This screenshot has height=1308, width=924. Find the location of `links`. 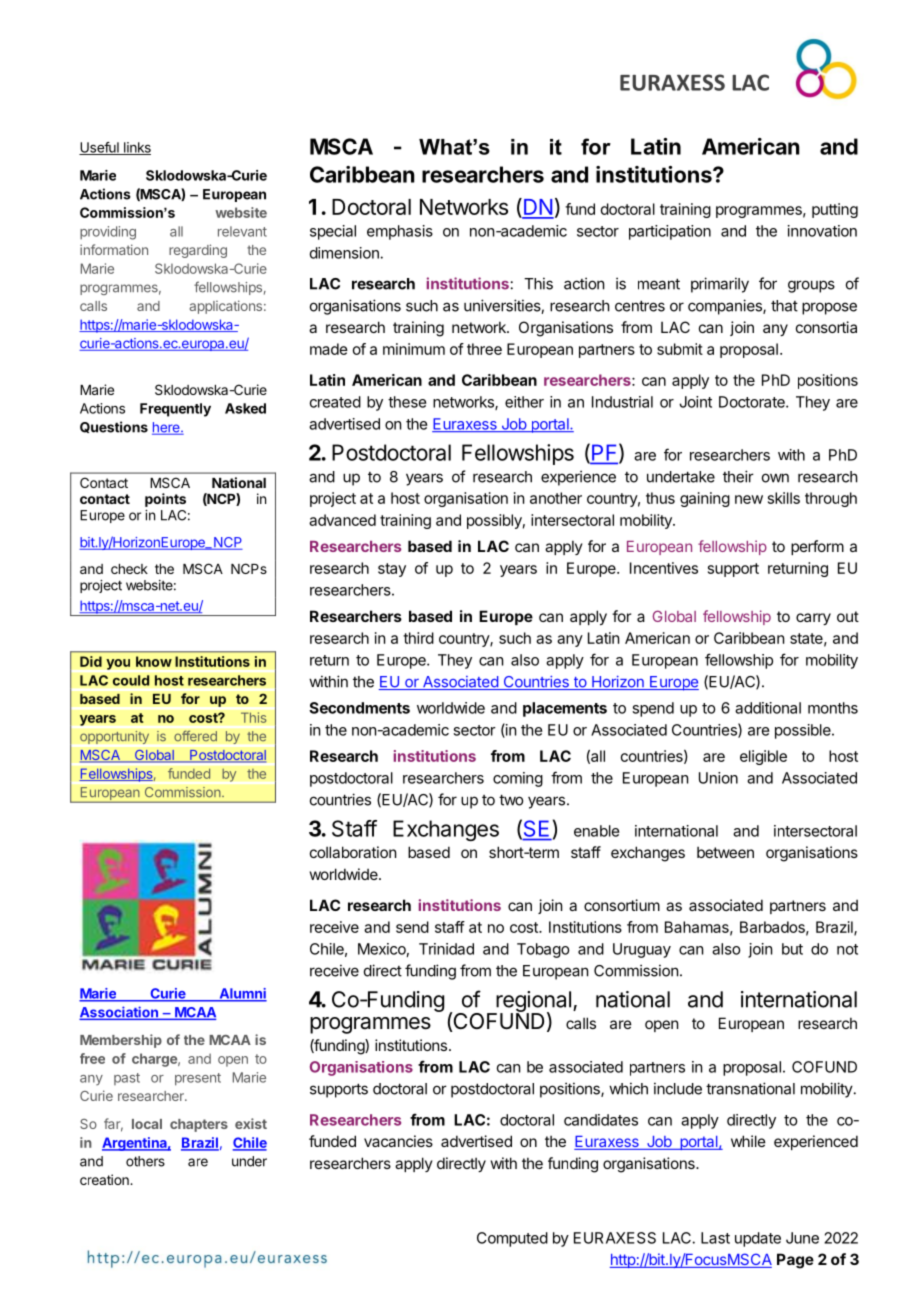

links is located at coordinates (136, 148).
